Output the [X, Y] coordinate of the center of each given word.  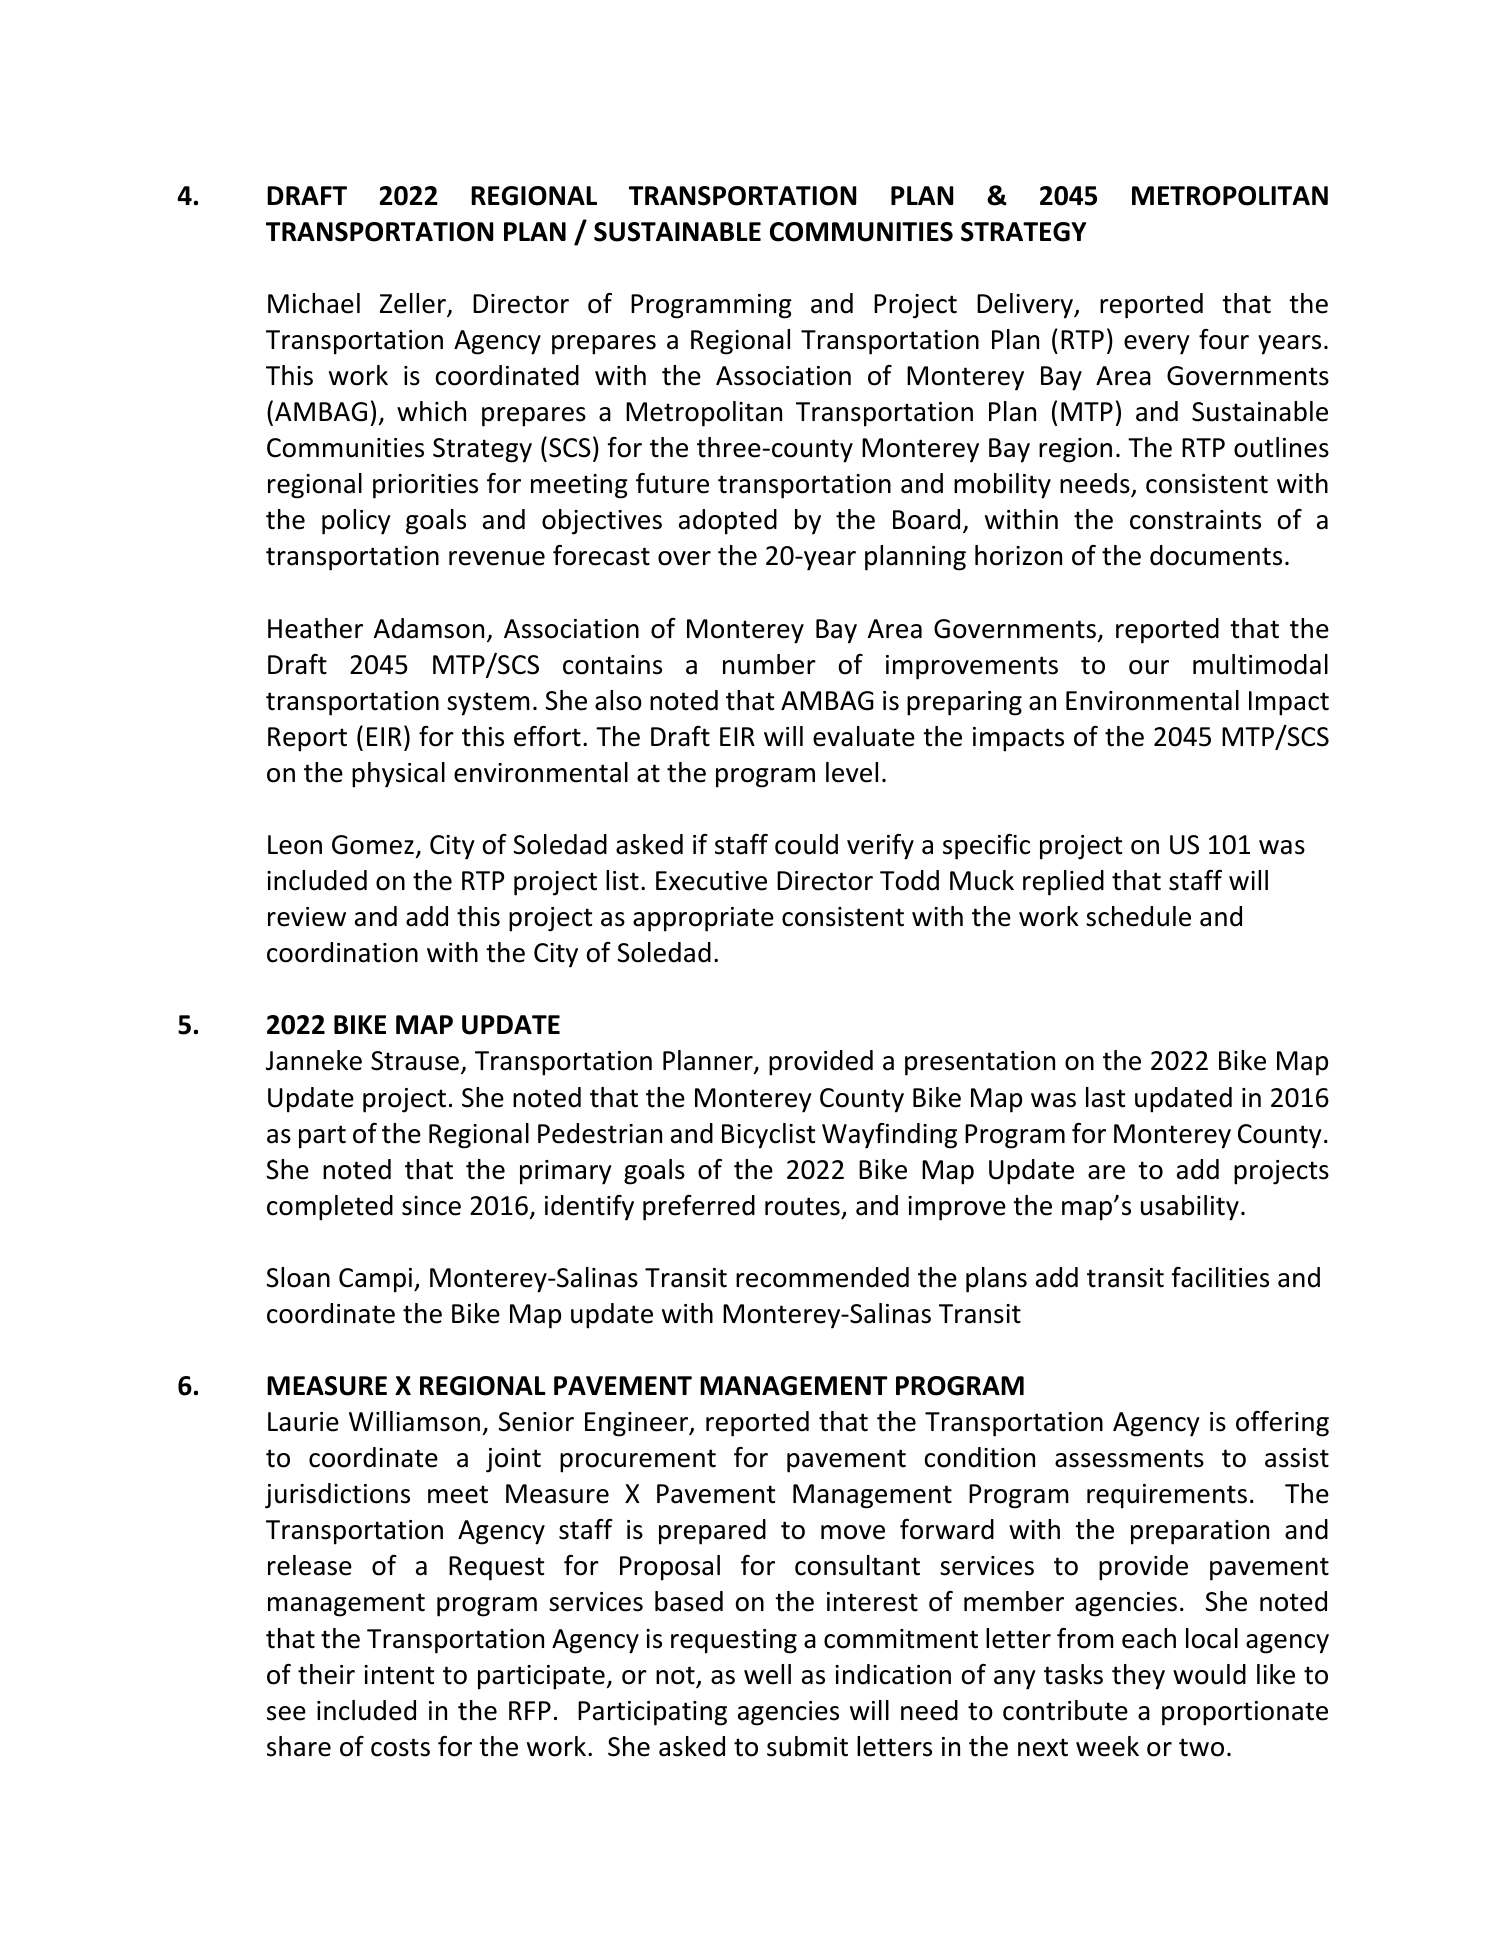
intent [399, 1675]
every [1157, 345]
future [672, 483]
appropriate [703, 919]
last [1105, 1097]
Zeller [414, 304]
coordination [342, 952]
